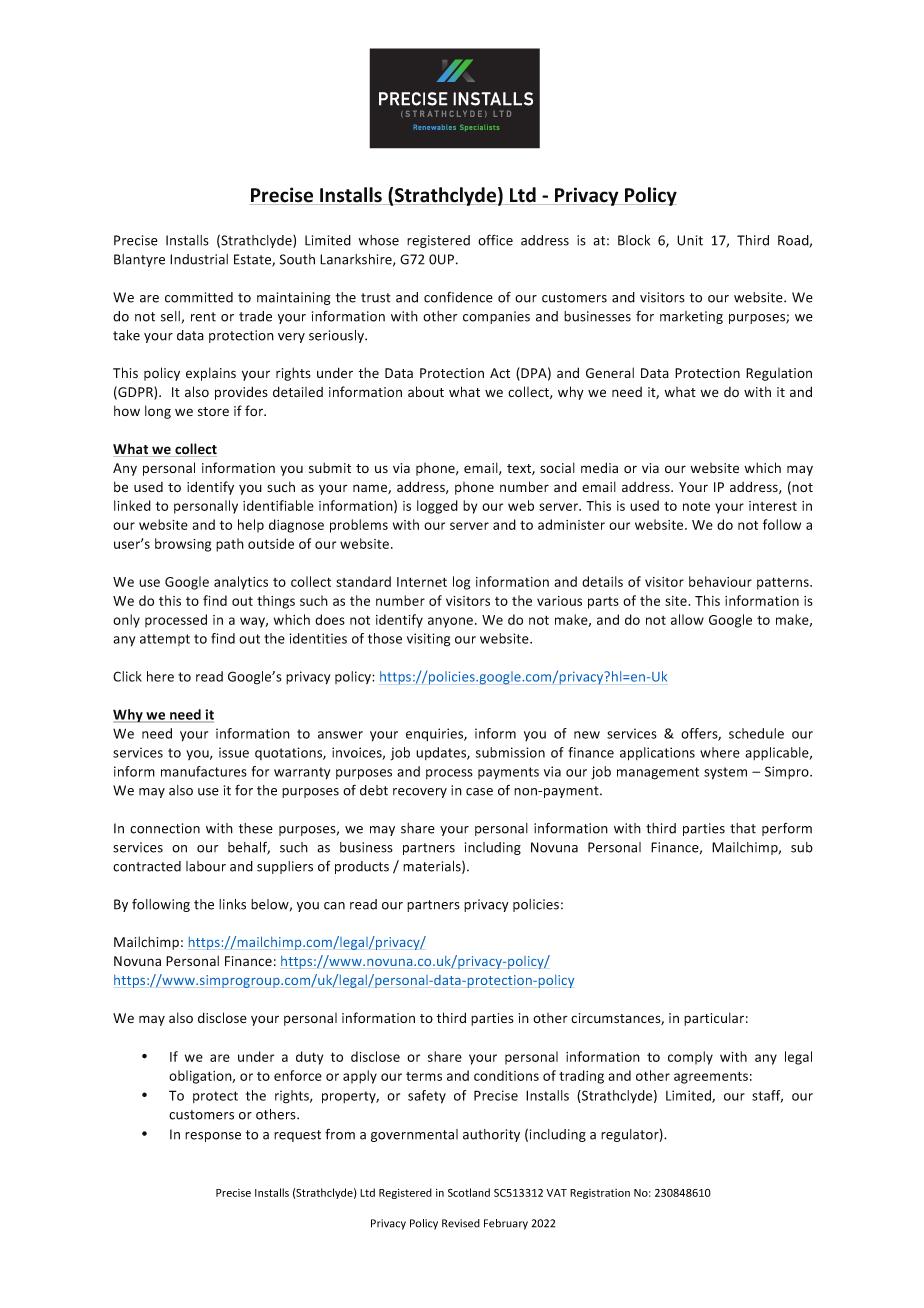 The image size is (924, 1308). I want to click on schedule, so click(756, 733).
